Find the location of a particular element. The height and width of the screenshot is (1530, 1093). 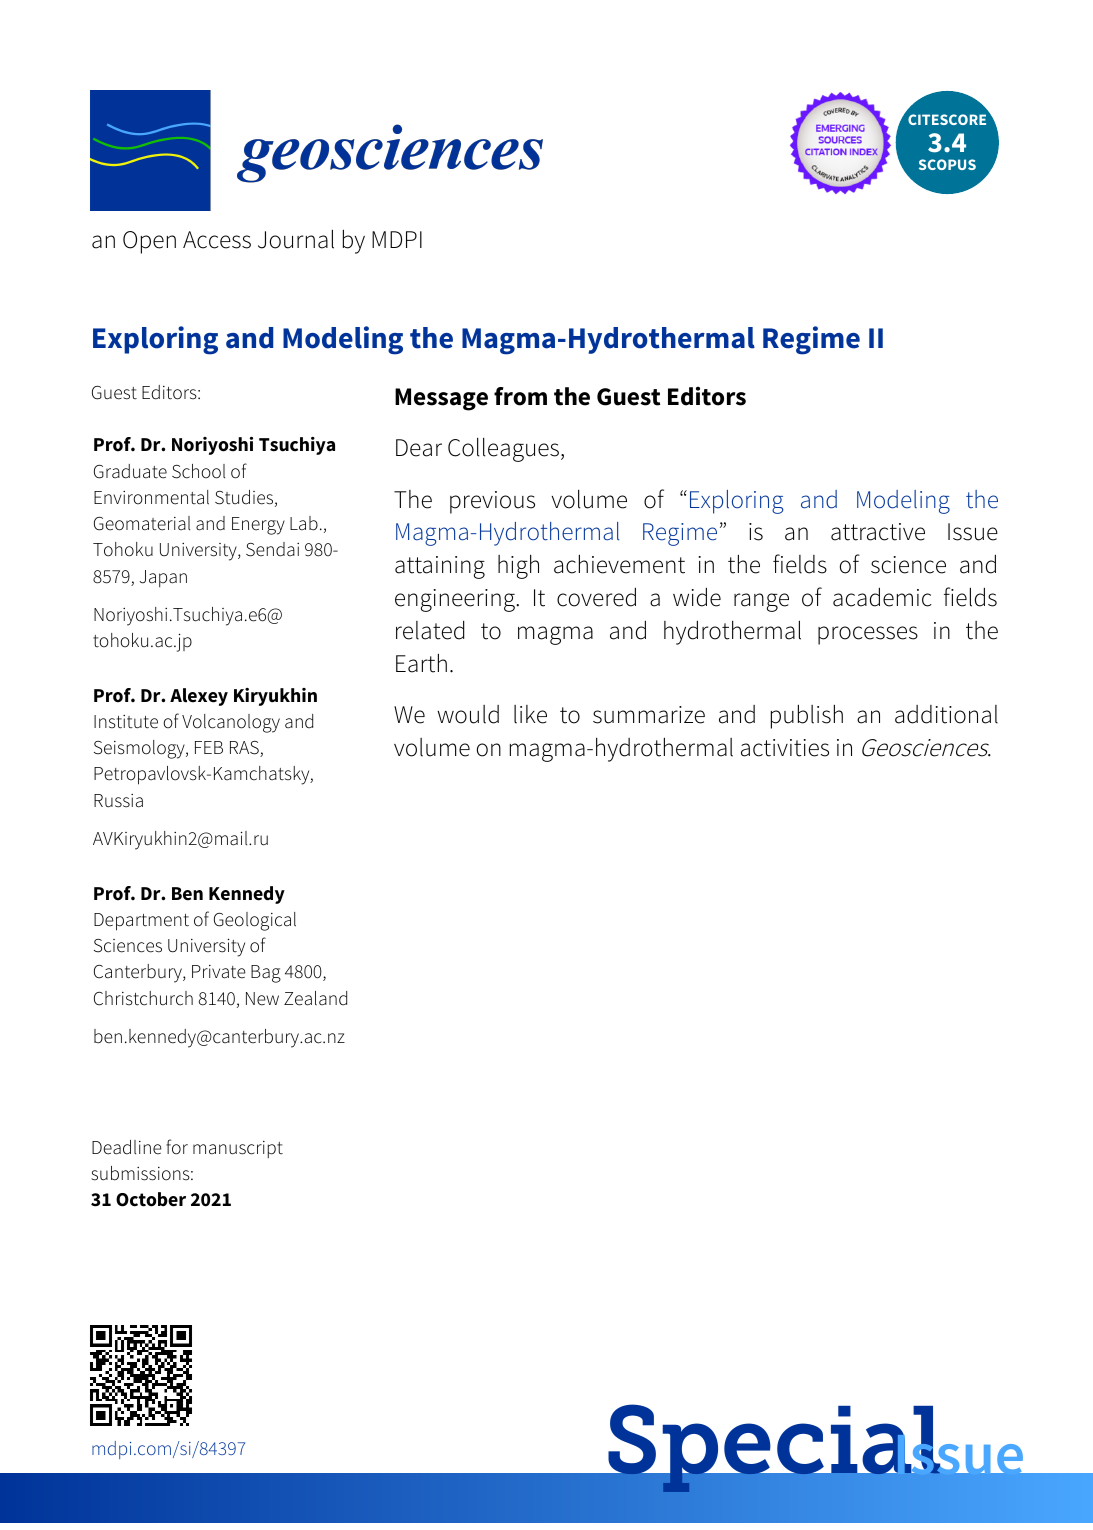

Alexey is located at coordinates (199, 697).
